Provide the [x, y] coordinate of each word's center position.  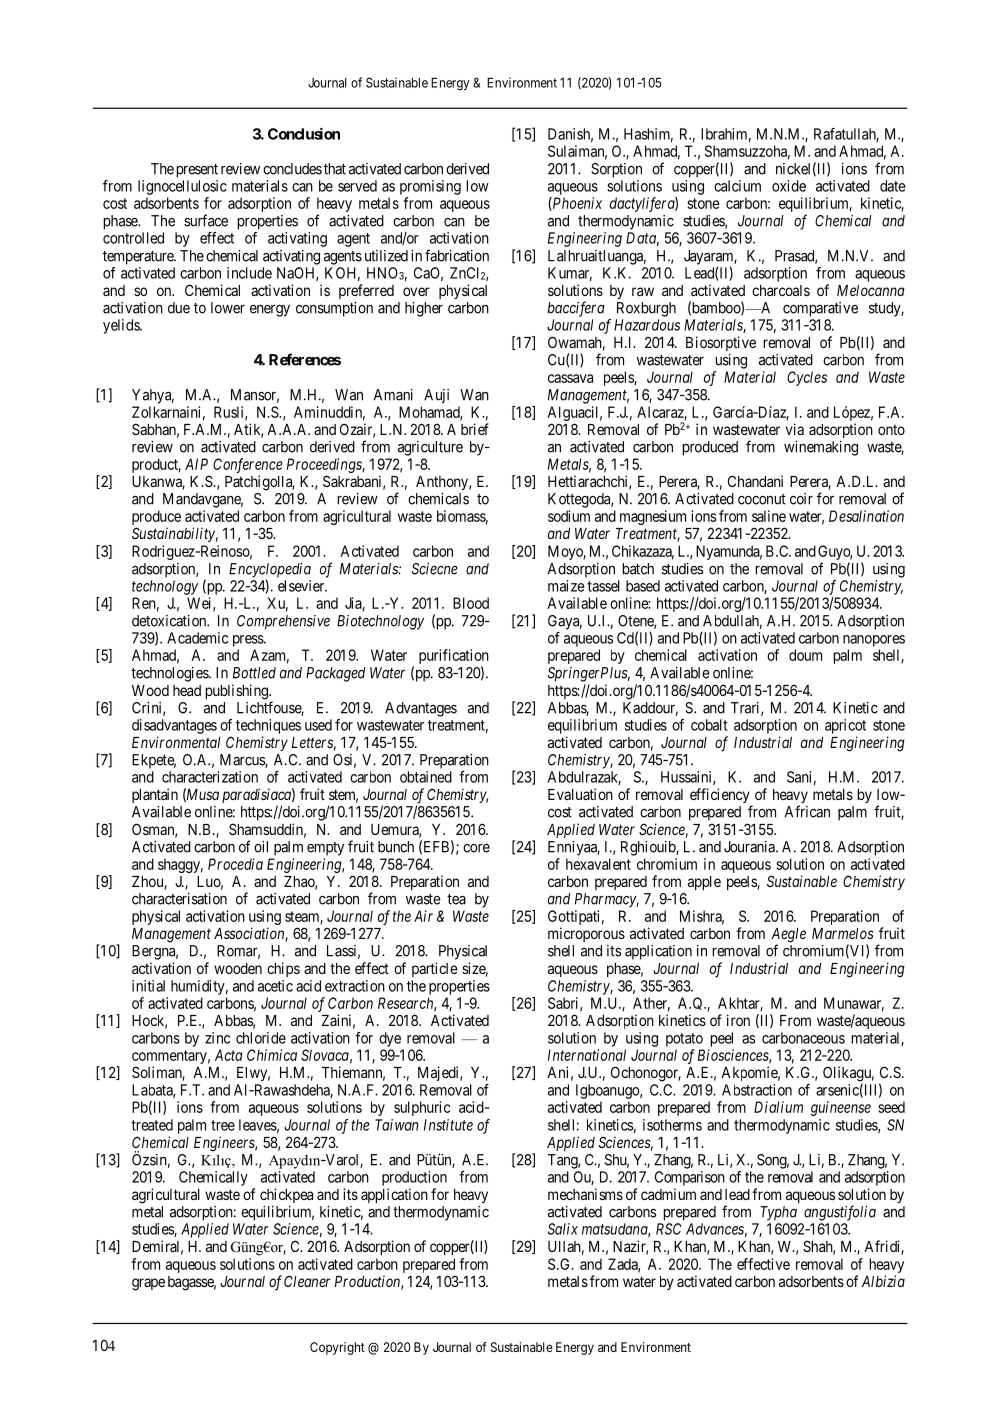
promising [430, 187]
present [197, 171]
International [587, 1055]
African [807, 811]
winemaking [821, 448]
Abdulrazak [584, 778]
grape [148, 1284]
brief [475, 429]
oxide [789, 186]
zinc [217, 1038]
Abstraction [757, 1090]
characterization [210, 777]
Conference [248, 465]
